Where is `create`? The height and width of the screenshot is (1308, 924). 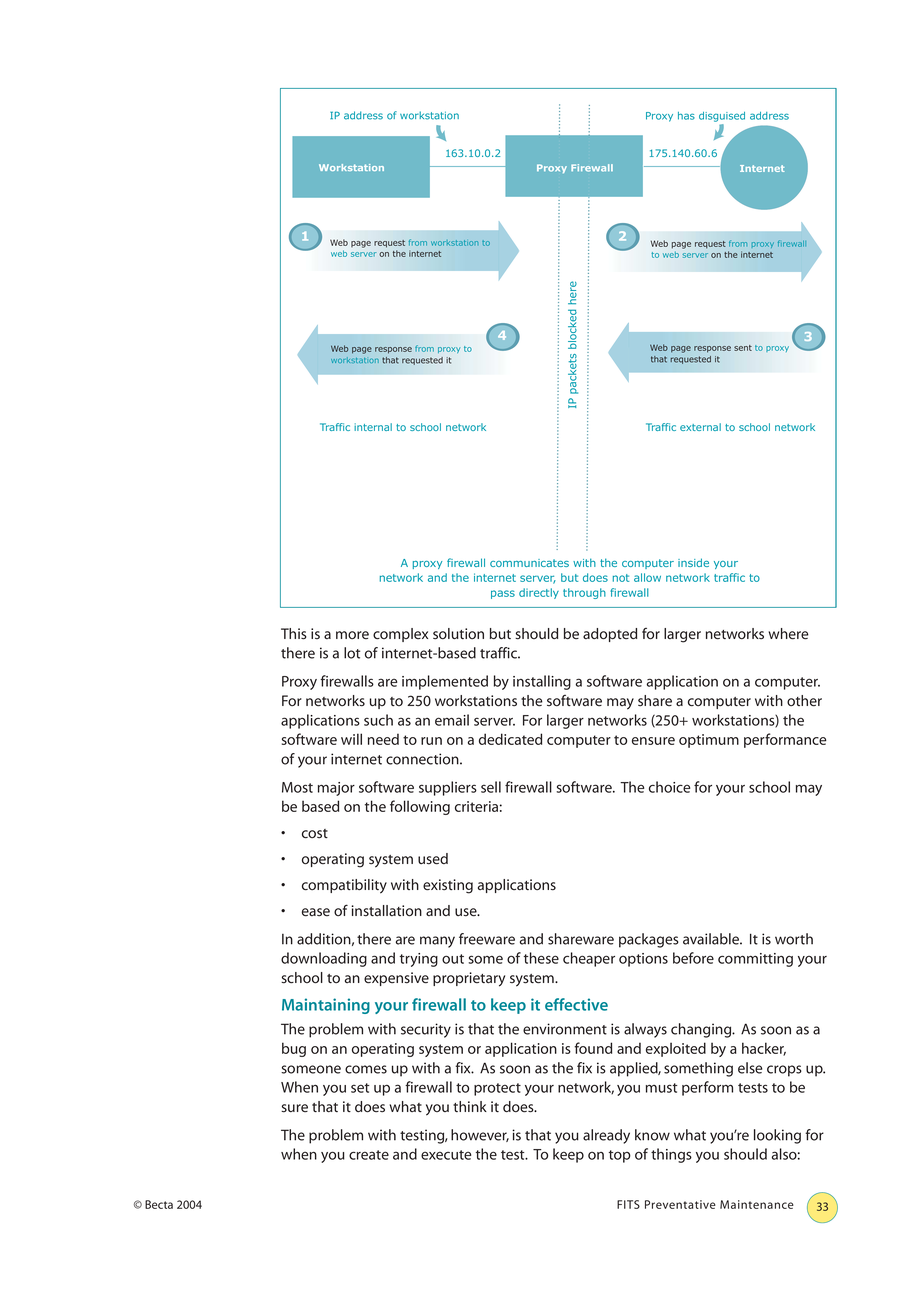 create is located at coordinates (369, 1155).
